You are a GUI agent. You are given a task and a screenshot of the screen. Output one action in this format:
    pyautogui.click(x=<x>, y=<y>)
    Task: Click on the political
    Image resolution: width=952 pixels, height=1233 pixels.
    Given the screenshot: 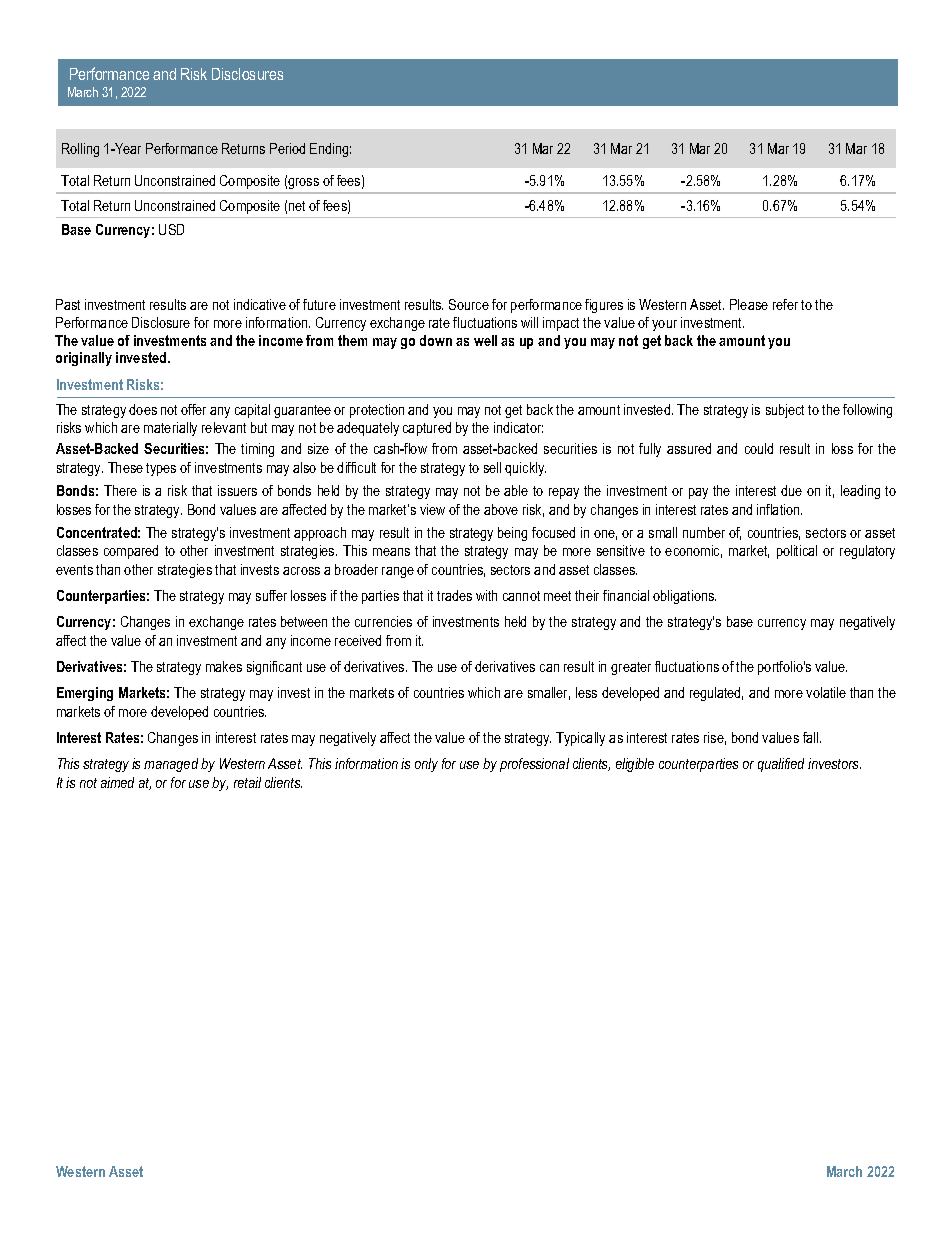 What is the action you would take?
    pyautogui.click(x=797, y=552)
